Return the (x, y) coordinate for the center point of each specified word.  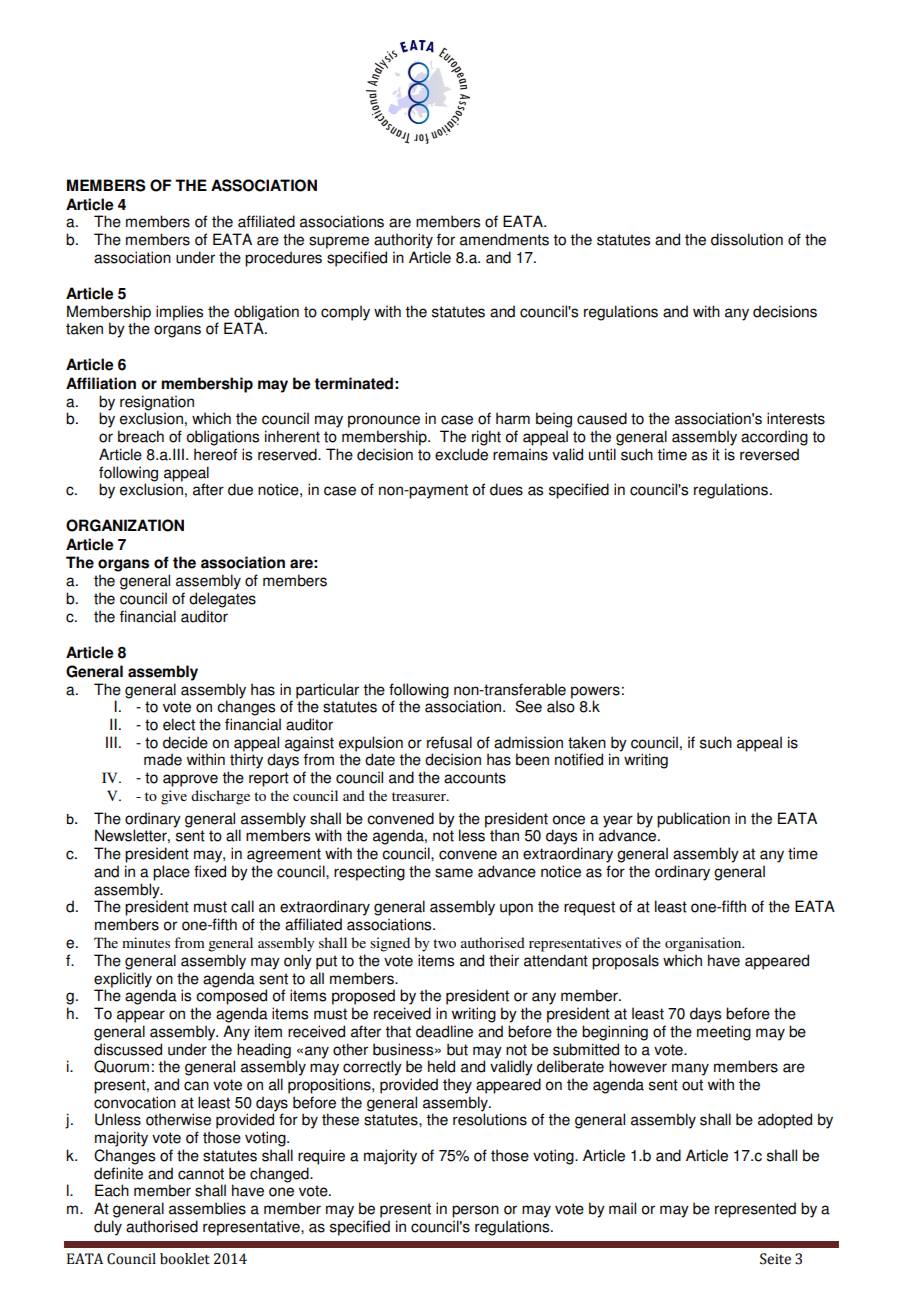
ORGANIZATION (125, 525)
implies (179, 313)
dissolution (747, 239)
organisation (704, 944)
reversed (769, 454)
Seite (775, 1259)
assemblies (207, 1208)
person (475, 1211)
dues (506, 489)
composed (231, 997)
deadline (444, 1031)
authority (403, 241)
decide (185, 742)
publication (693, 820)
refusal (449, 742)
